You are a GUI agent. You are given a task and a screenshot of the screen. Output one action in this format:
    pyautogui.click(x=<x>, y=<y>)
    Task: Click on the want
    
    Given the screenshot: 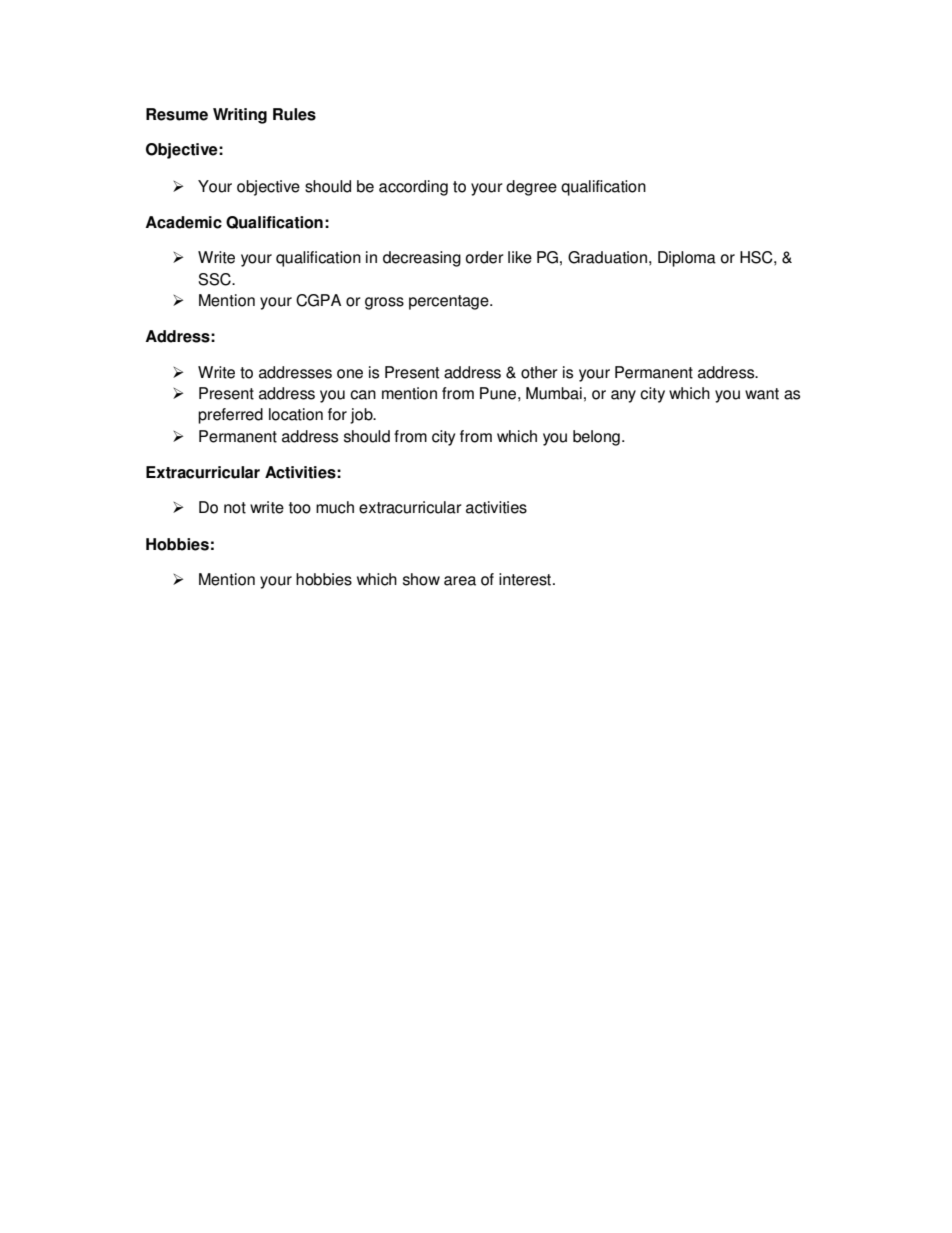 What is the action you would take?
    pyautogui.click(x=762, y=394)
